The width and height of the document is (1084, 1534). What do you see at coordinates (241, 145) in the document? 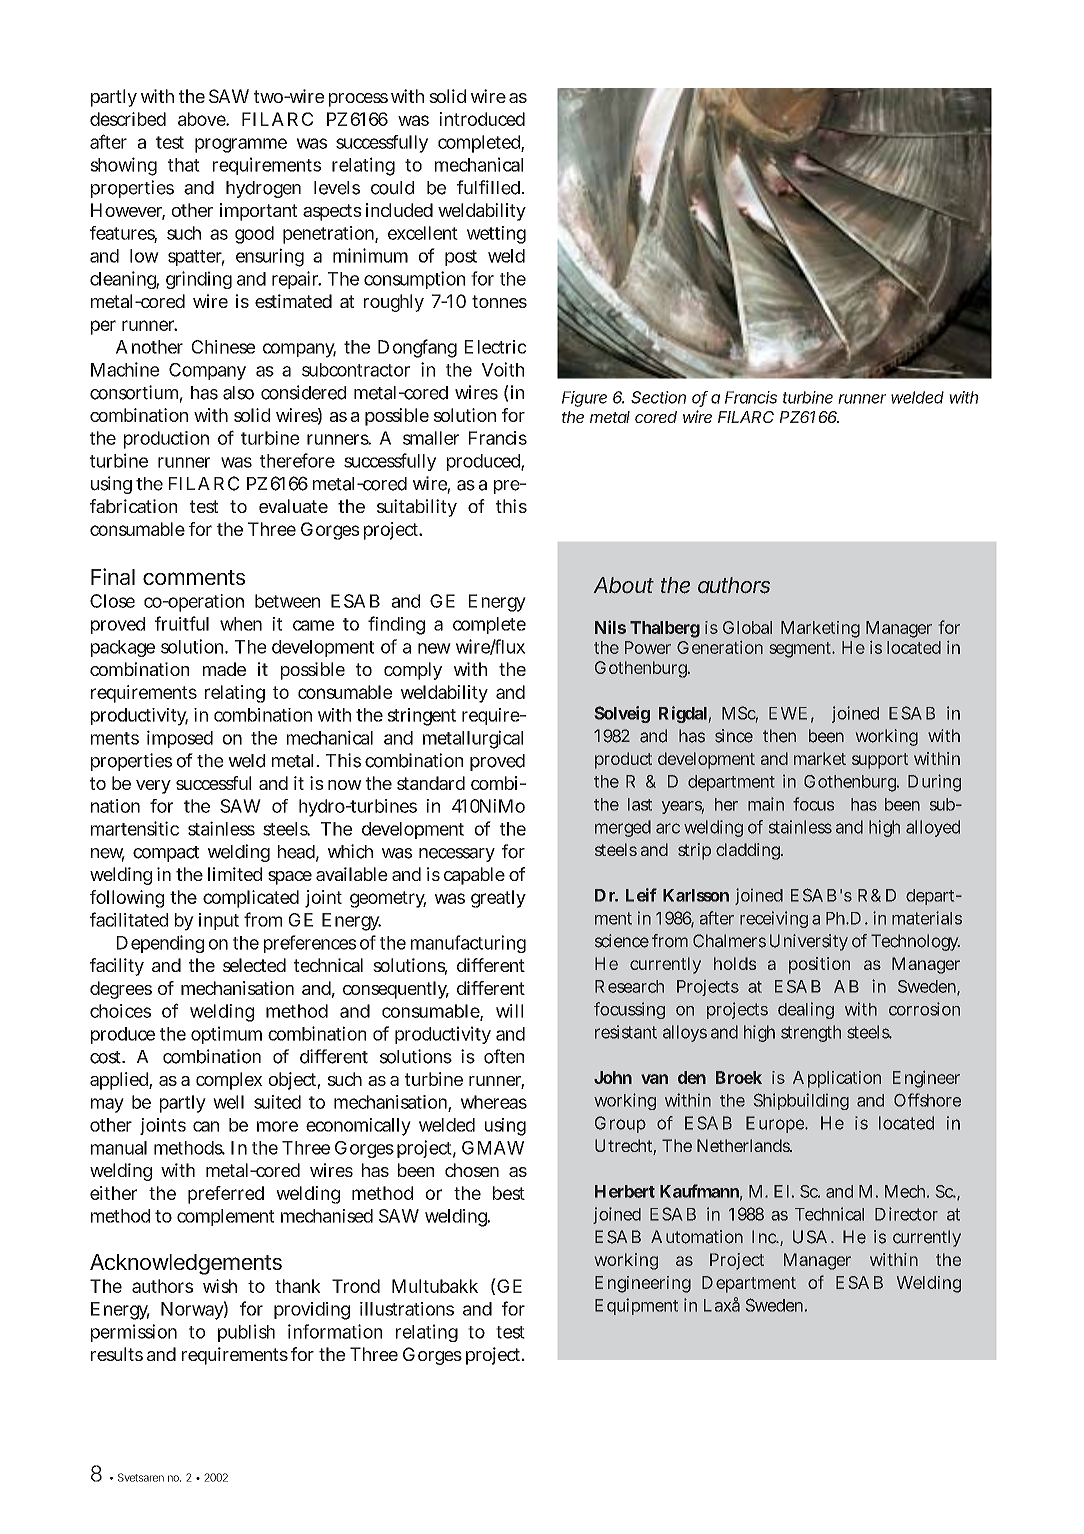
I see `programme` at bounding box center [241, 145].
